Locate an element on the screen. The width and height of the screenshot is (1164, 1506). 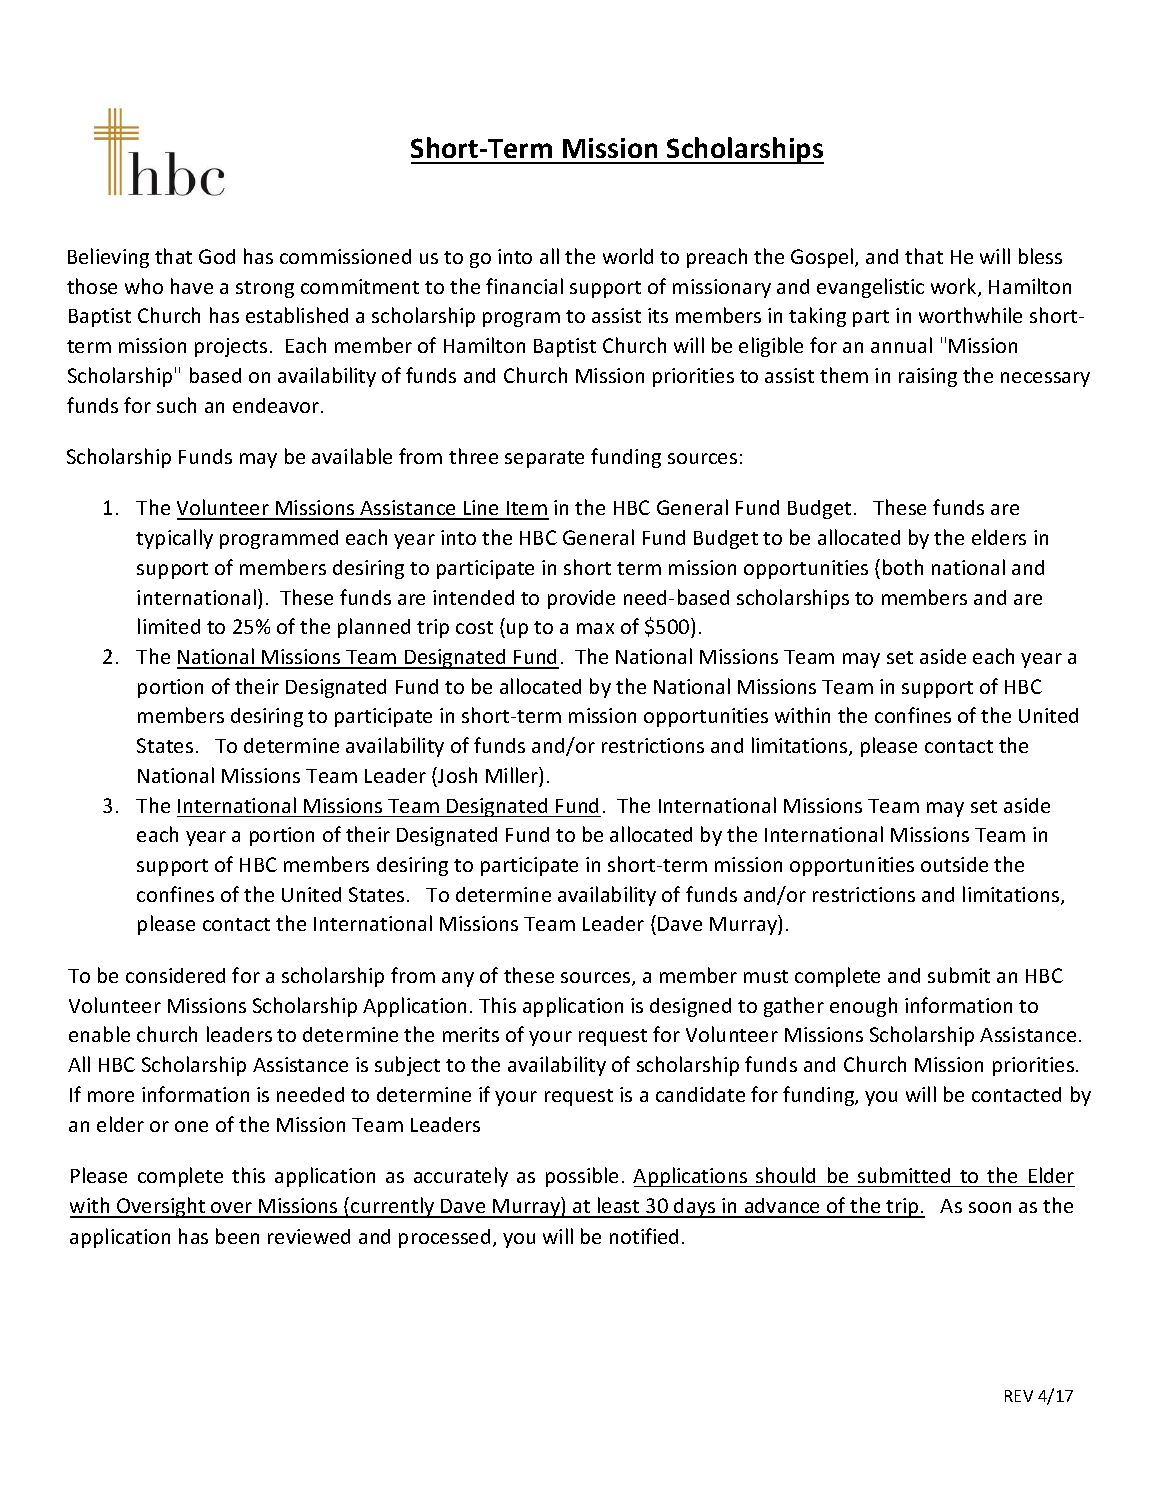
financial is located at coordinates (524, 286).
